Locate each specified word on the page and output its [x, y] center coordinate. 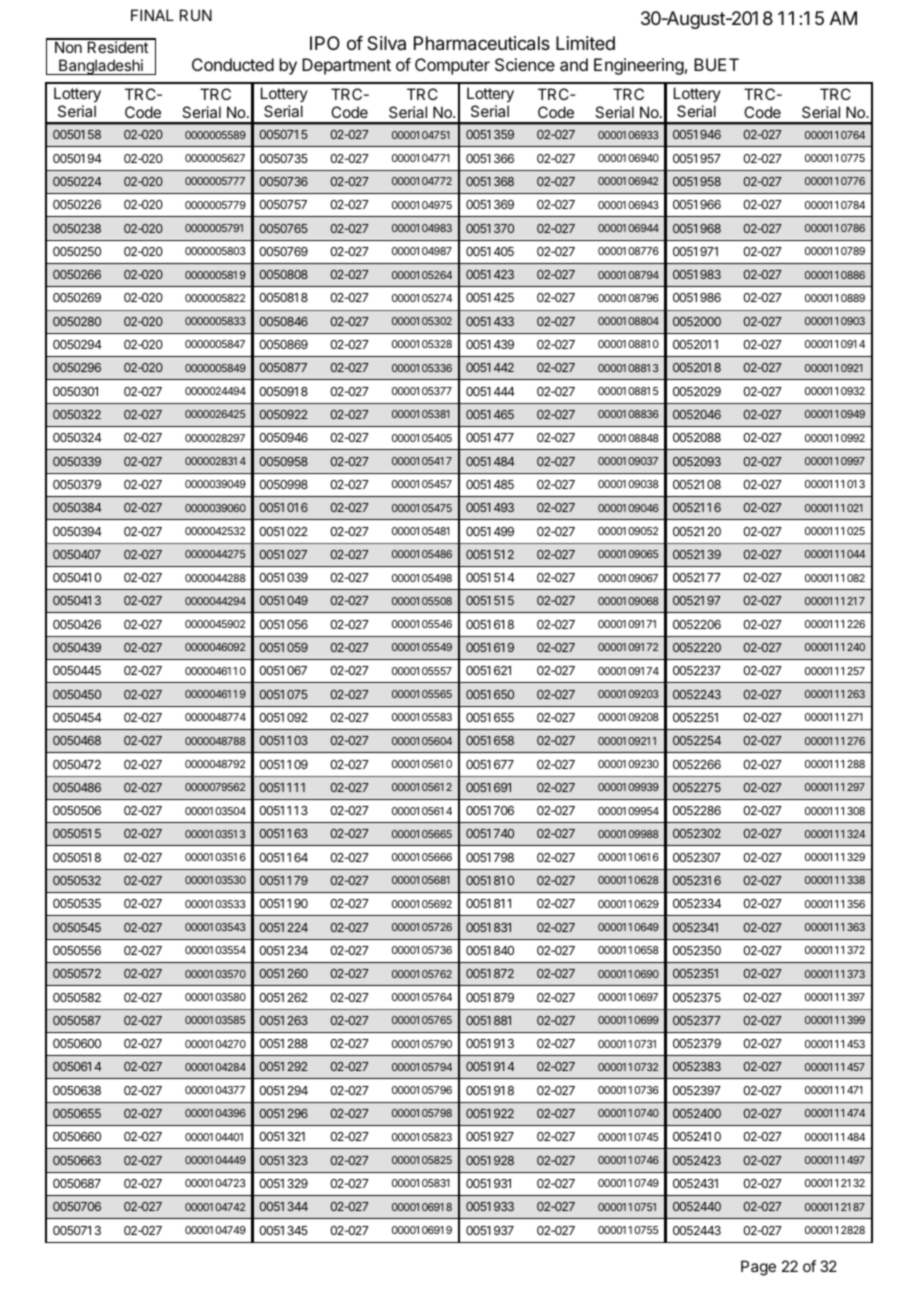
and [574, 64]
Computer [452, 66]
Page [758, 1268]
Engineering [639, 66]
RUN [196, 15]
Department [346, 66]
